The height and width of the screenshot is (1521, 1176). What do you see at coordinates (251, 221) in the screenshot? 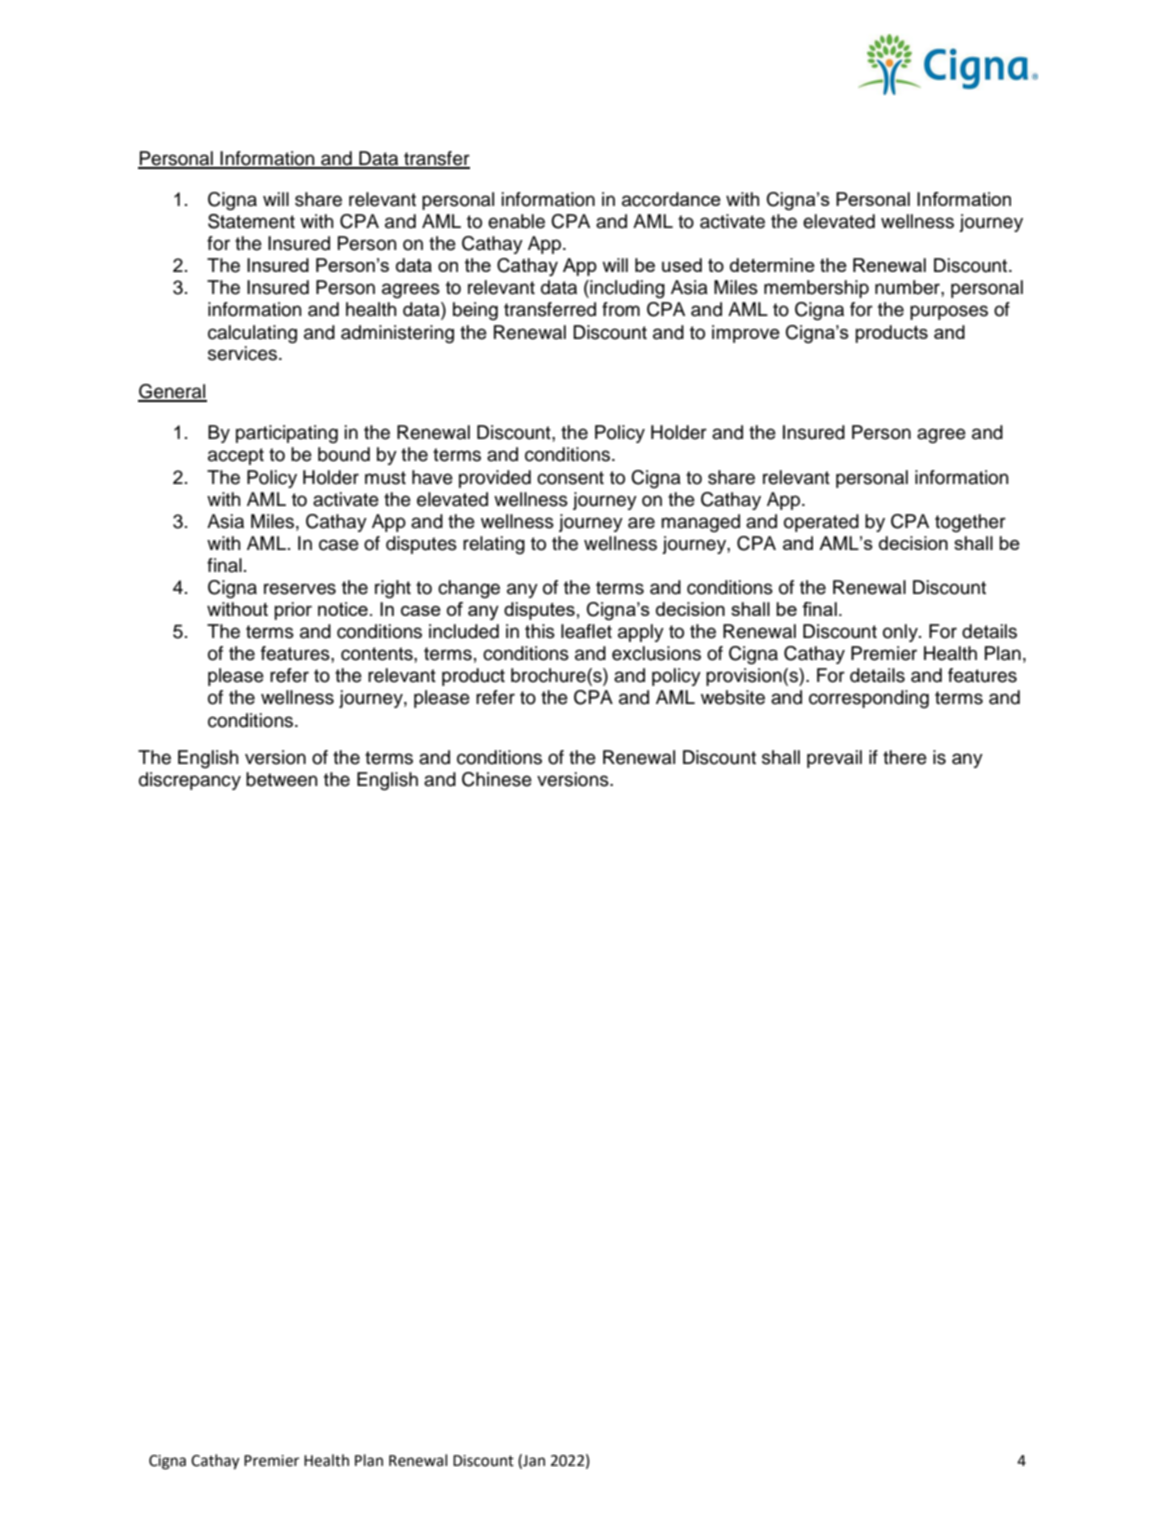
I see `Statement` at bounding box center [251, 221].
